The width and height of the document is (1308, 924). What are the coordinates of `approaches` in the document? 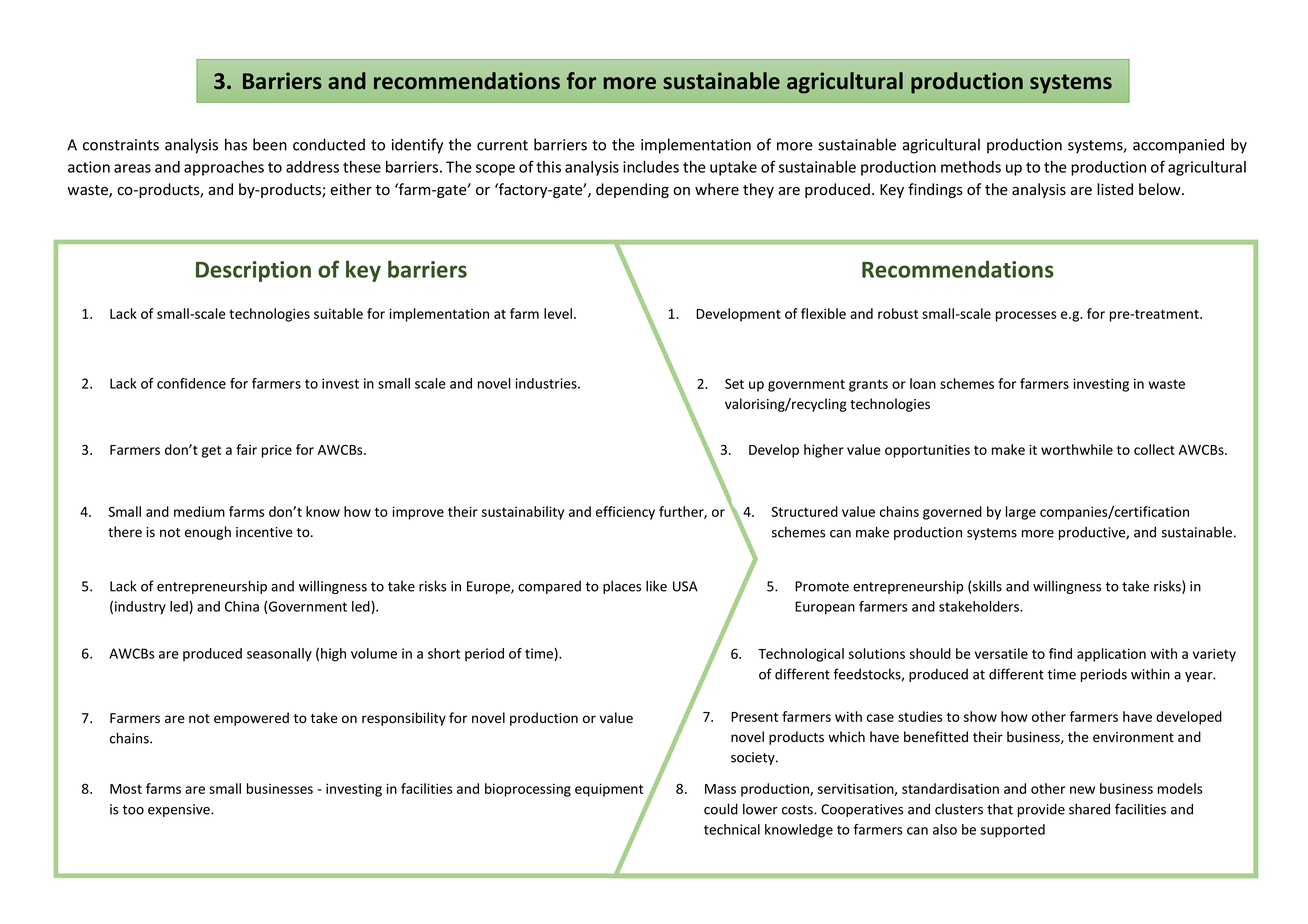 It's located at (224, 168).
